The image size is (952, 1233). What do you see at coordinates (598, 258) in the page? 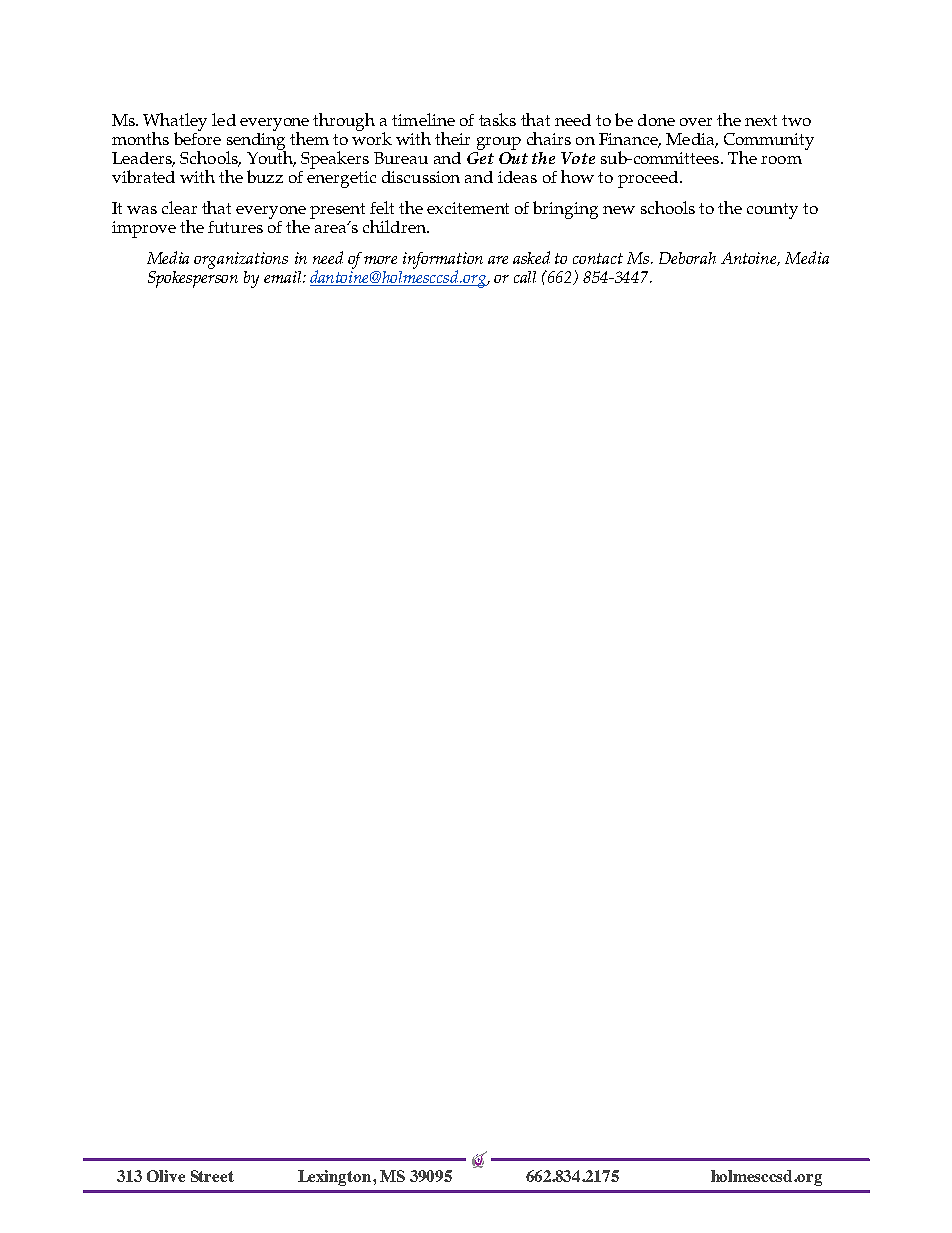
I see `contact` at bounding box center [598, 258].
